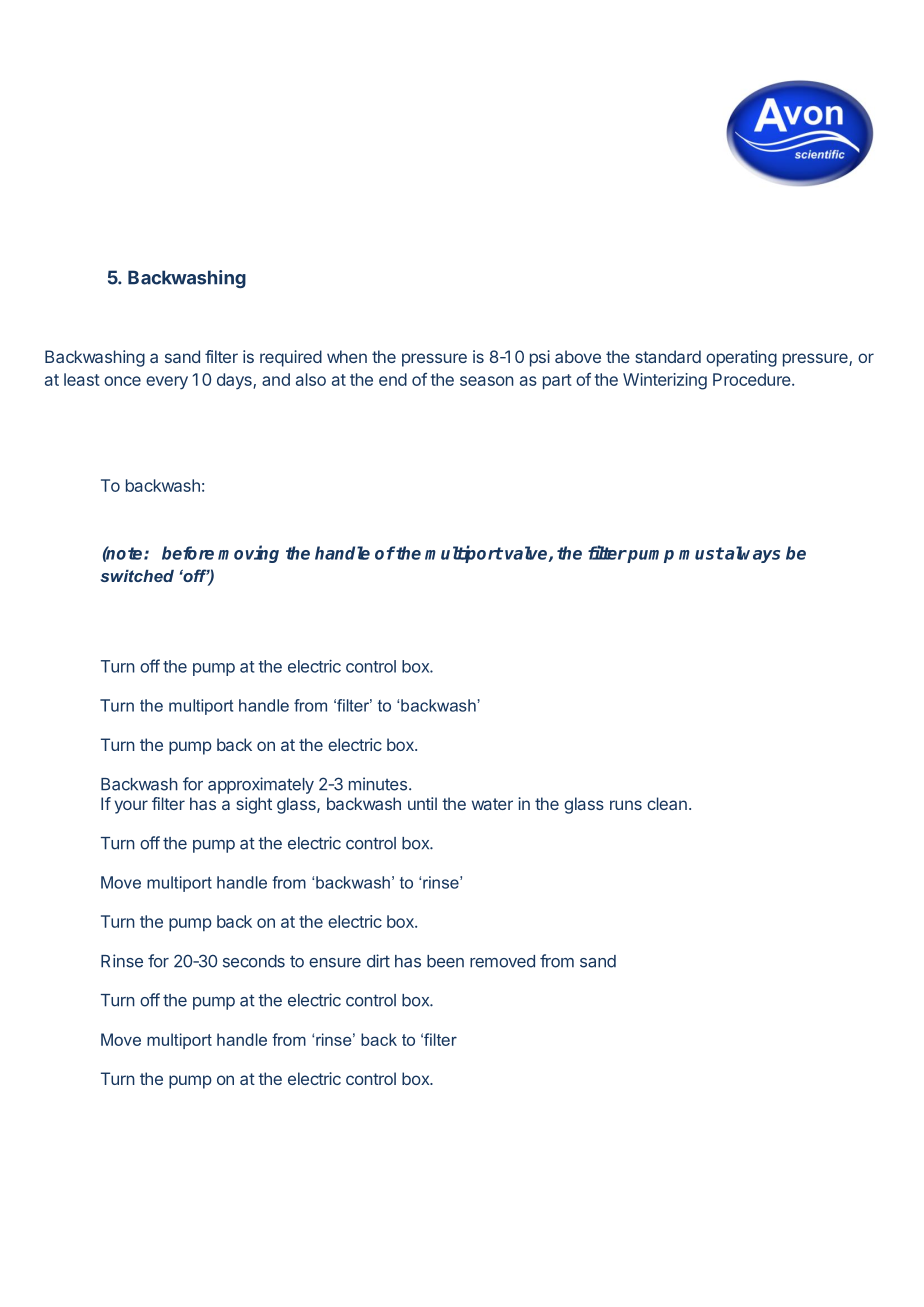 The height and width of the screenshot is (1307, 924). What do you see at coordinates (445, 961) in the screenshot?
I see `been` at bounding box center [445, 961].
